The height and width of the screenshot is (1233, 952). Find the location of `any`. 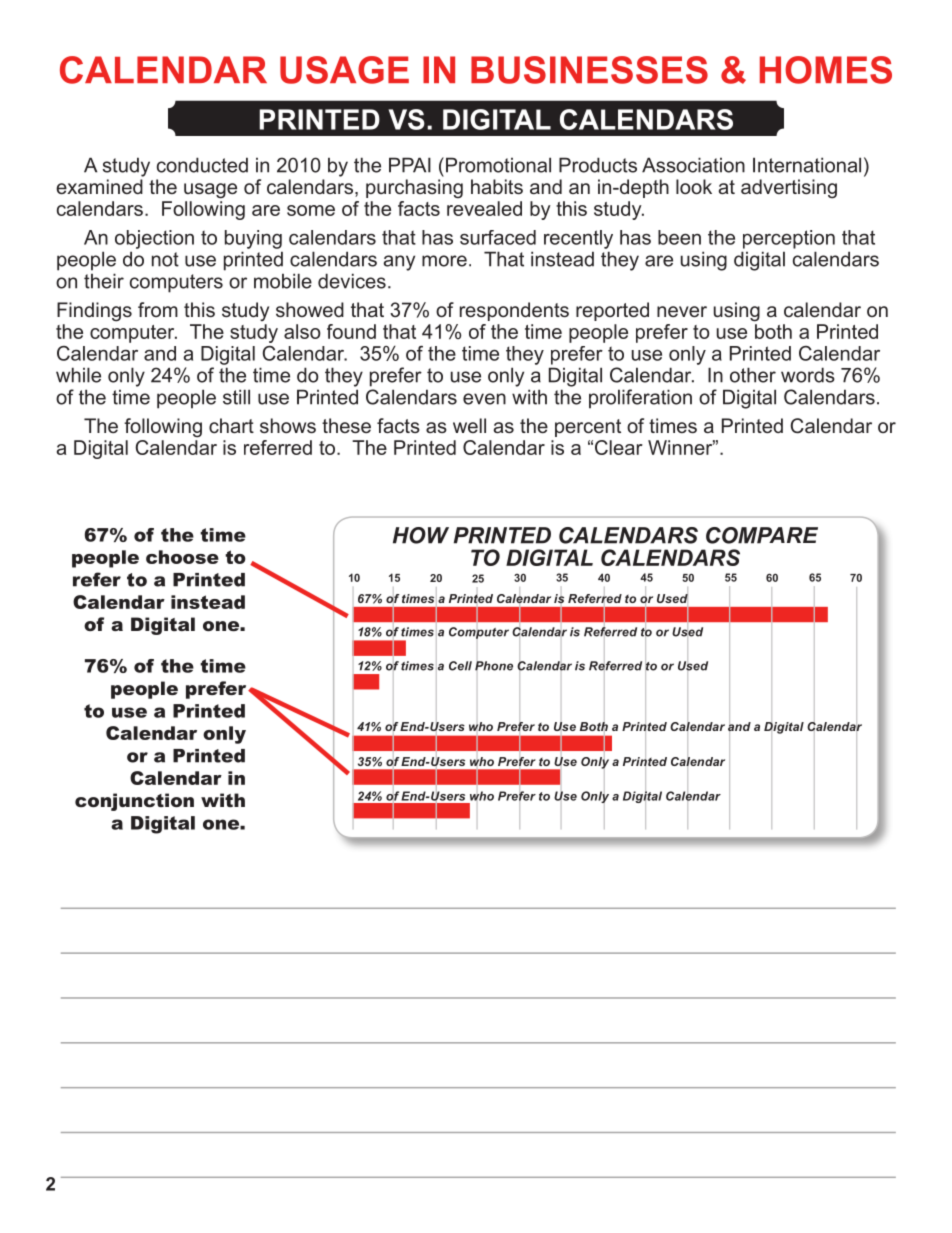

any is located at coordinates (399, 263).
